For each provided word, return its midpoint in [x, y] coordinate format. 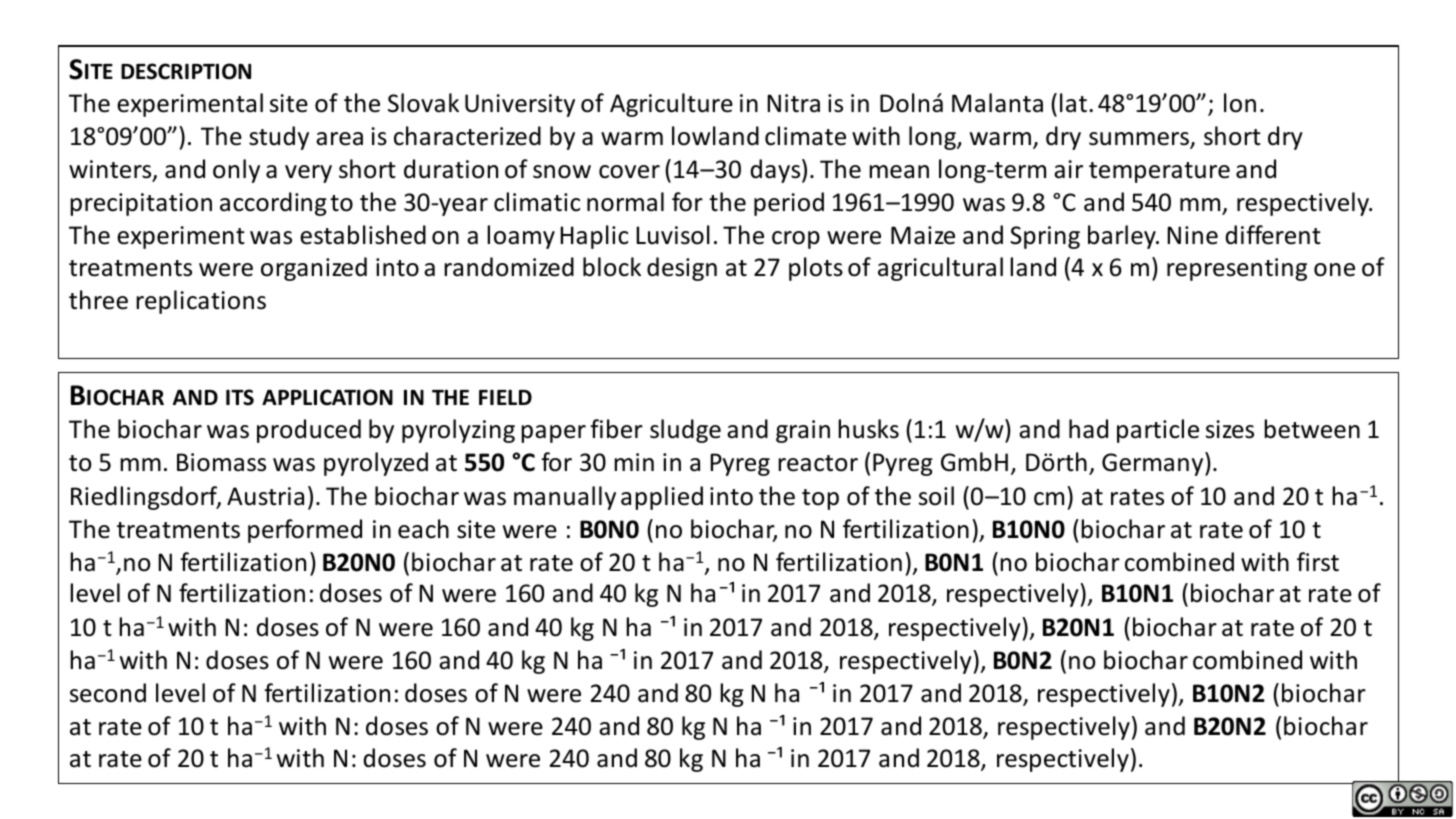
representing [1237, 269]
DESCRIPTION [186, 71]
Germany [1154, 464]
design [682, 269]
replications [201, 302]
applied [662, 498]
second [108, 693]
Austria [265, 496]
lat [1073, 103]
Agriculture [671, 105]
